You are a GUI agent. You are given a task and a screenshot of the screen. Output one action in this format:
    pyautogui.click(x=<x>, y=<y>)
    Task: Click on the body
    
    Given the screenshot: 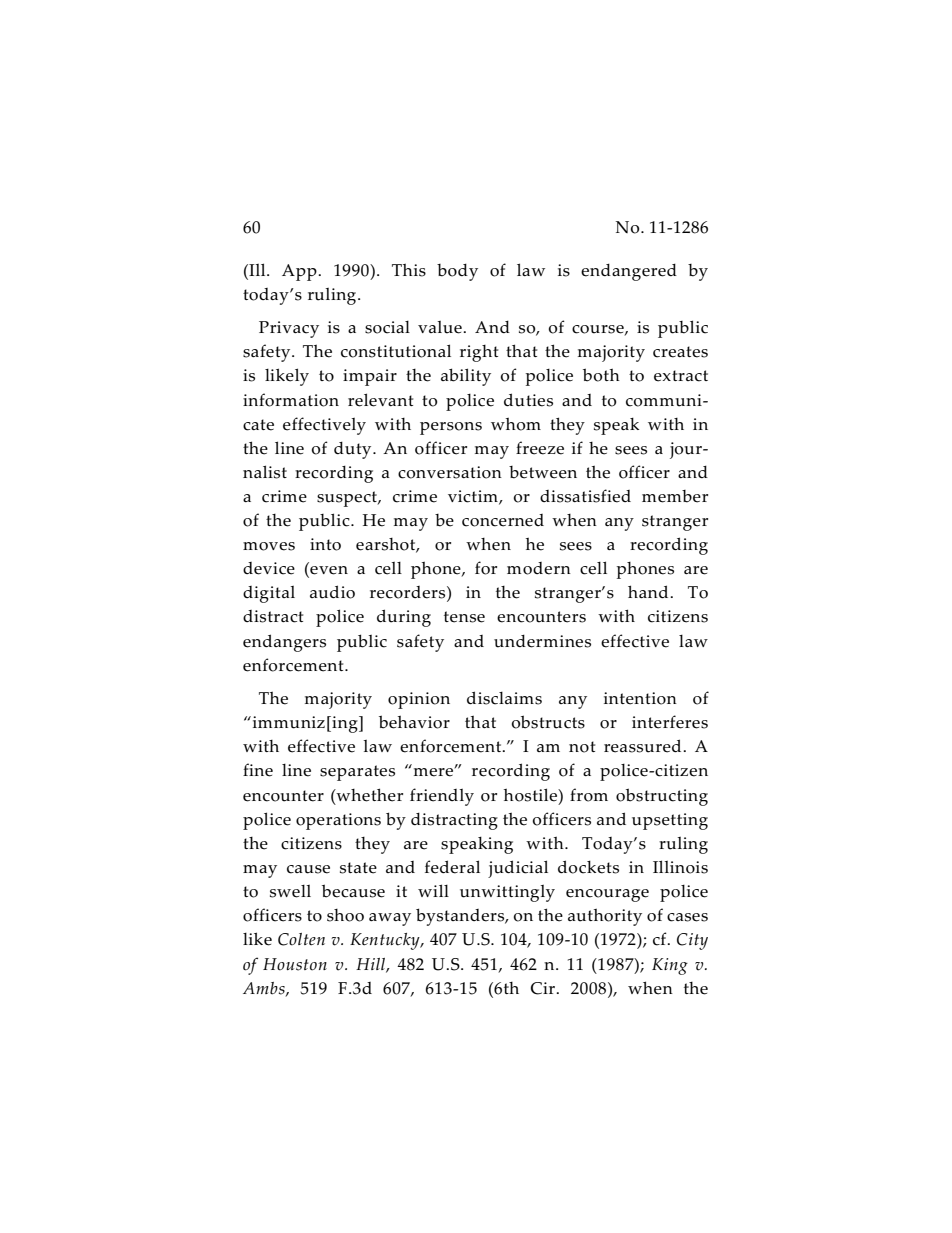 What is the action you would take?
    pyautogui.click(x=457, y=272)
